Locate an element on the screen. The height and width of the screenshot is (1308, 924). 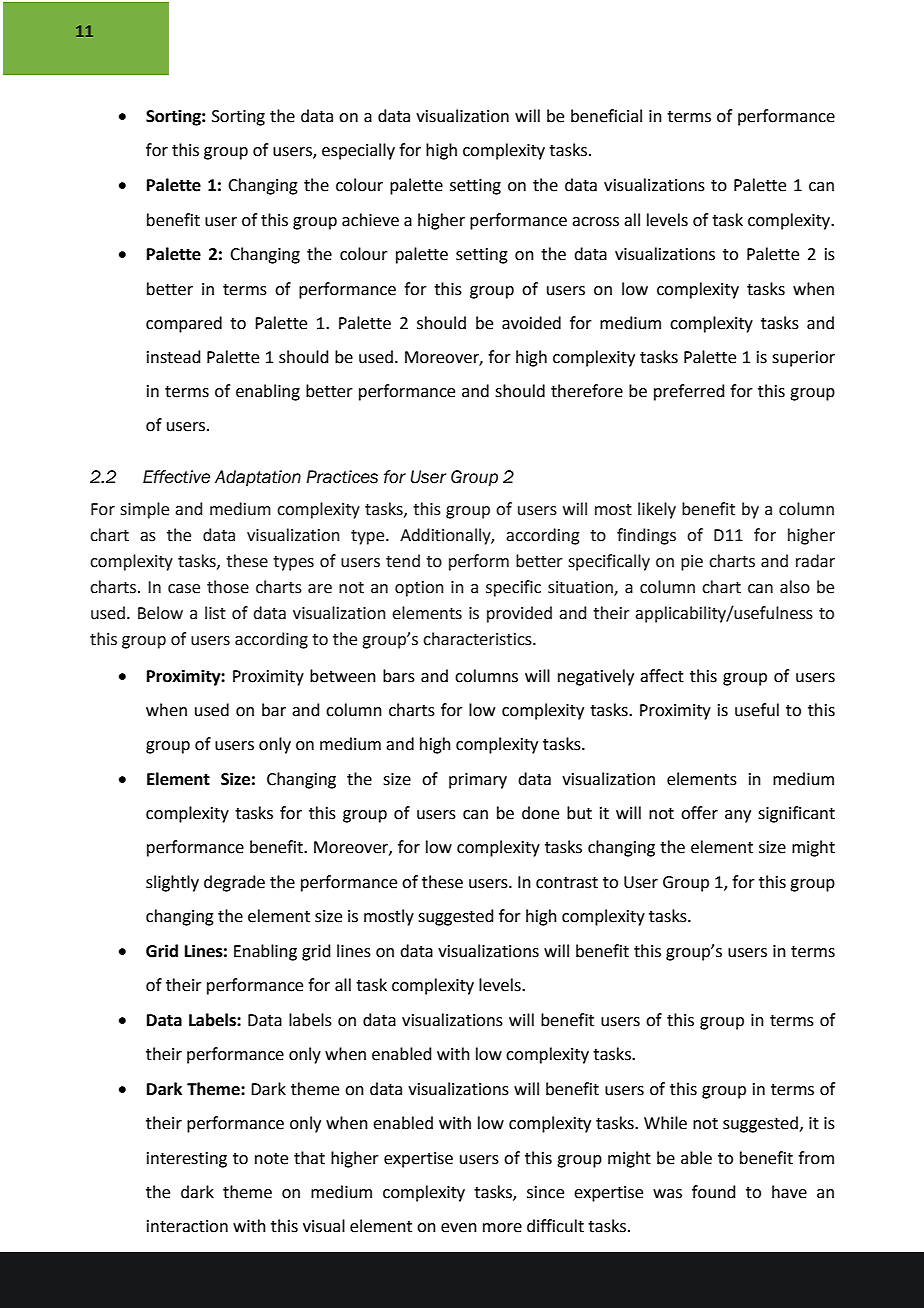
avoided is located at coordinates (531, 323).
